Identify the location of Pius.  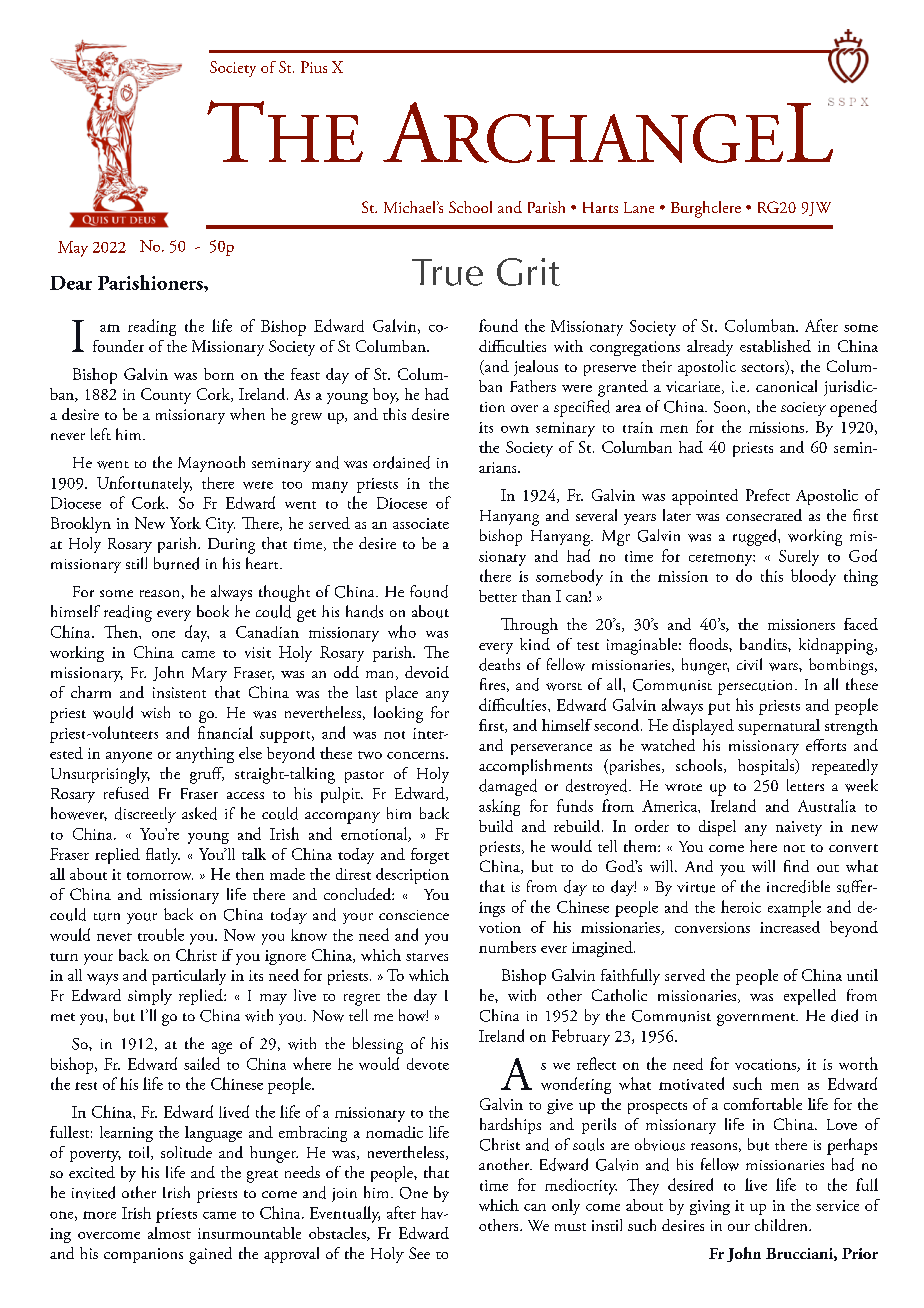
(314, 67).
